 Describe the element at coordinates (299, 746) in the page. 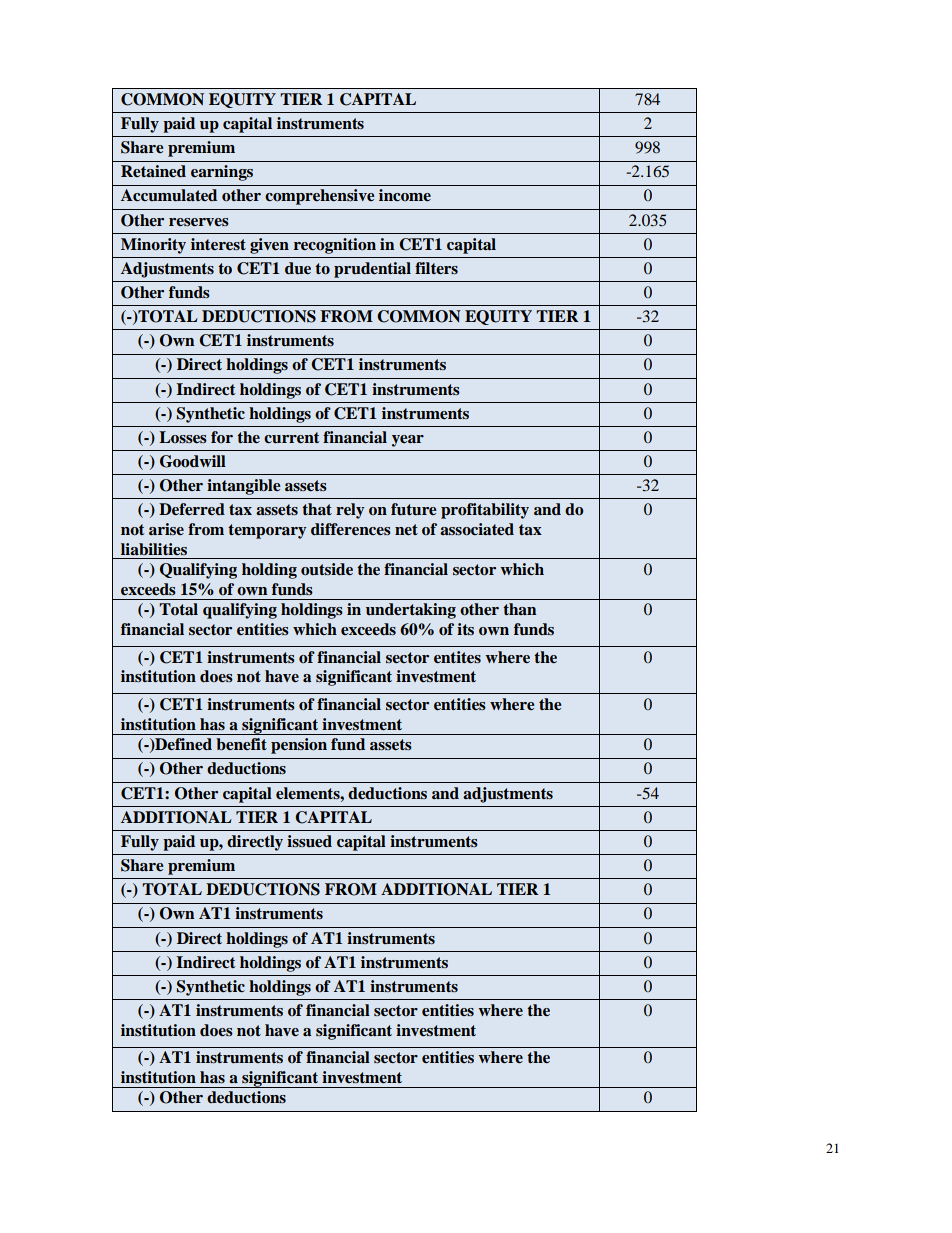

I see `pension` at that location.
